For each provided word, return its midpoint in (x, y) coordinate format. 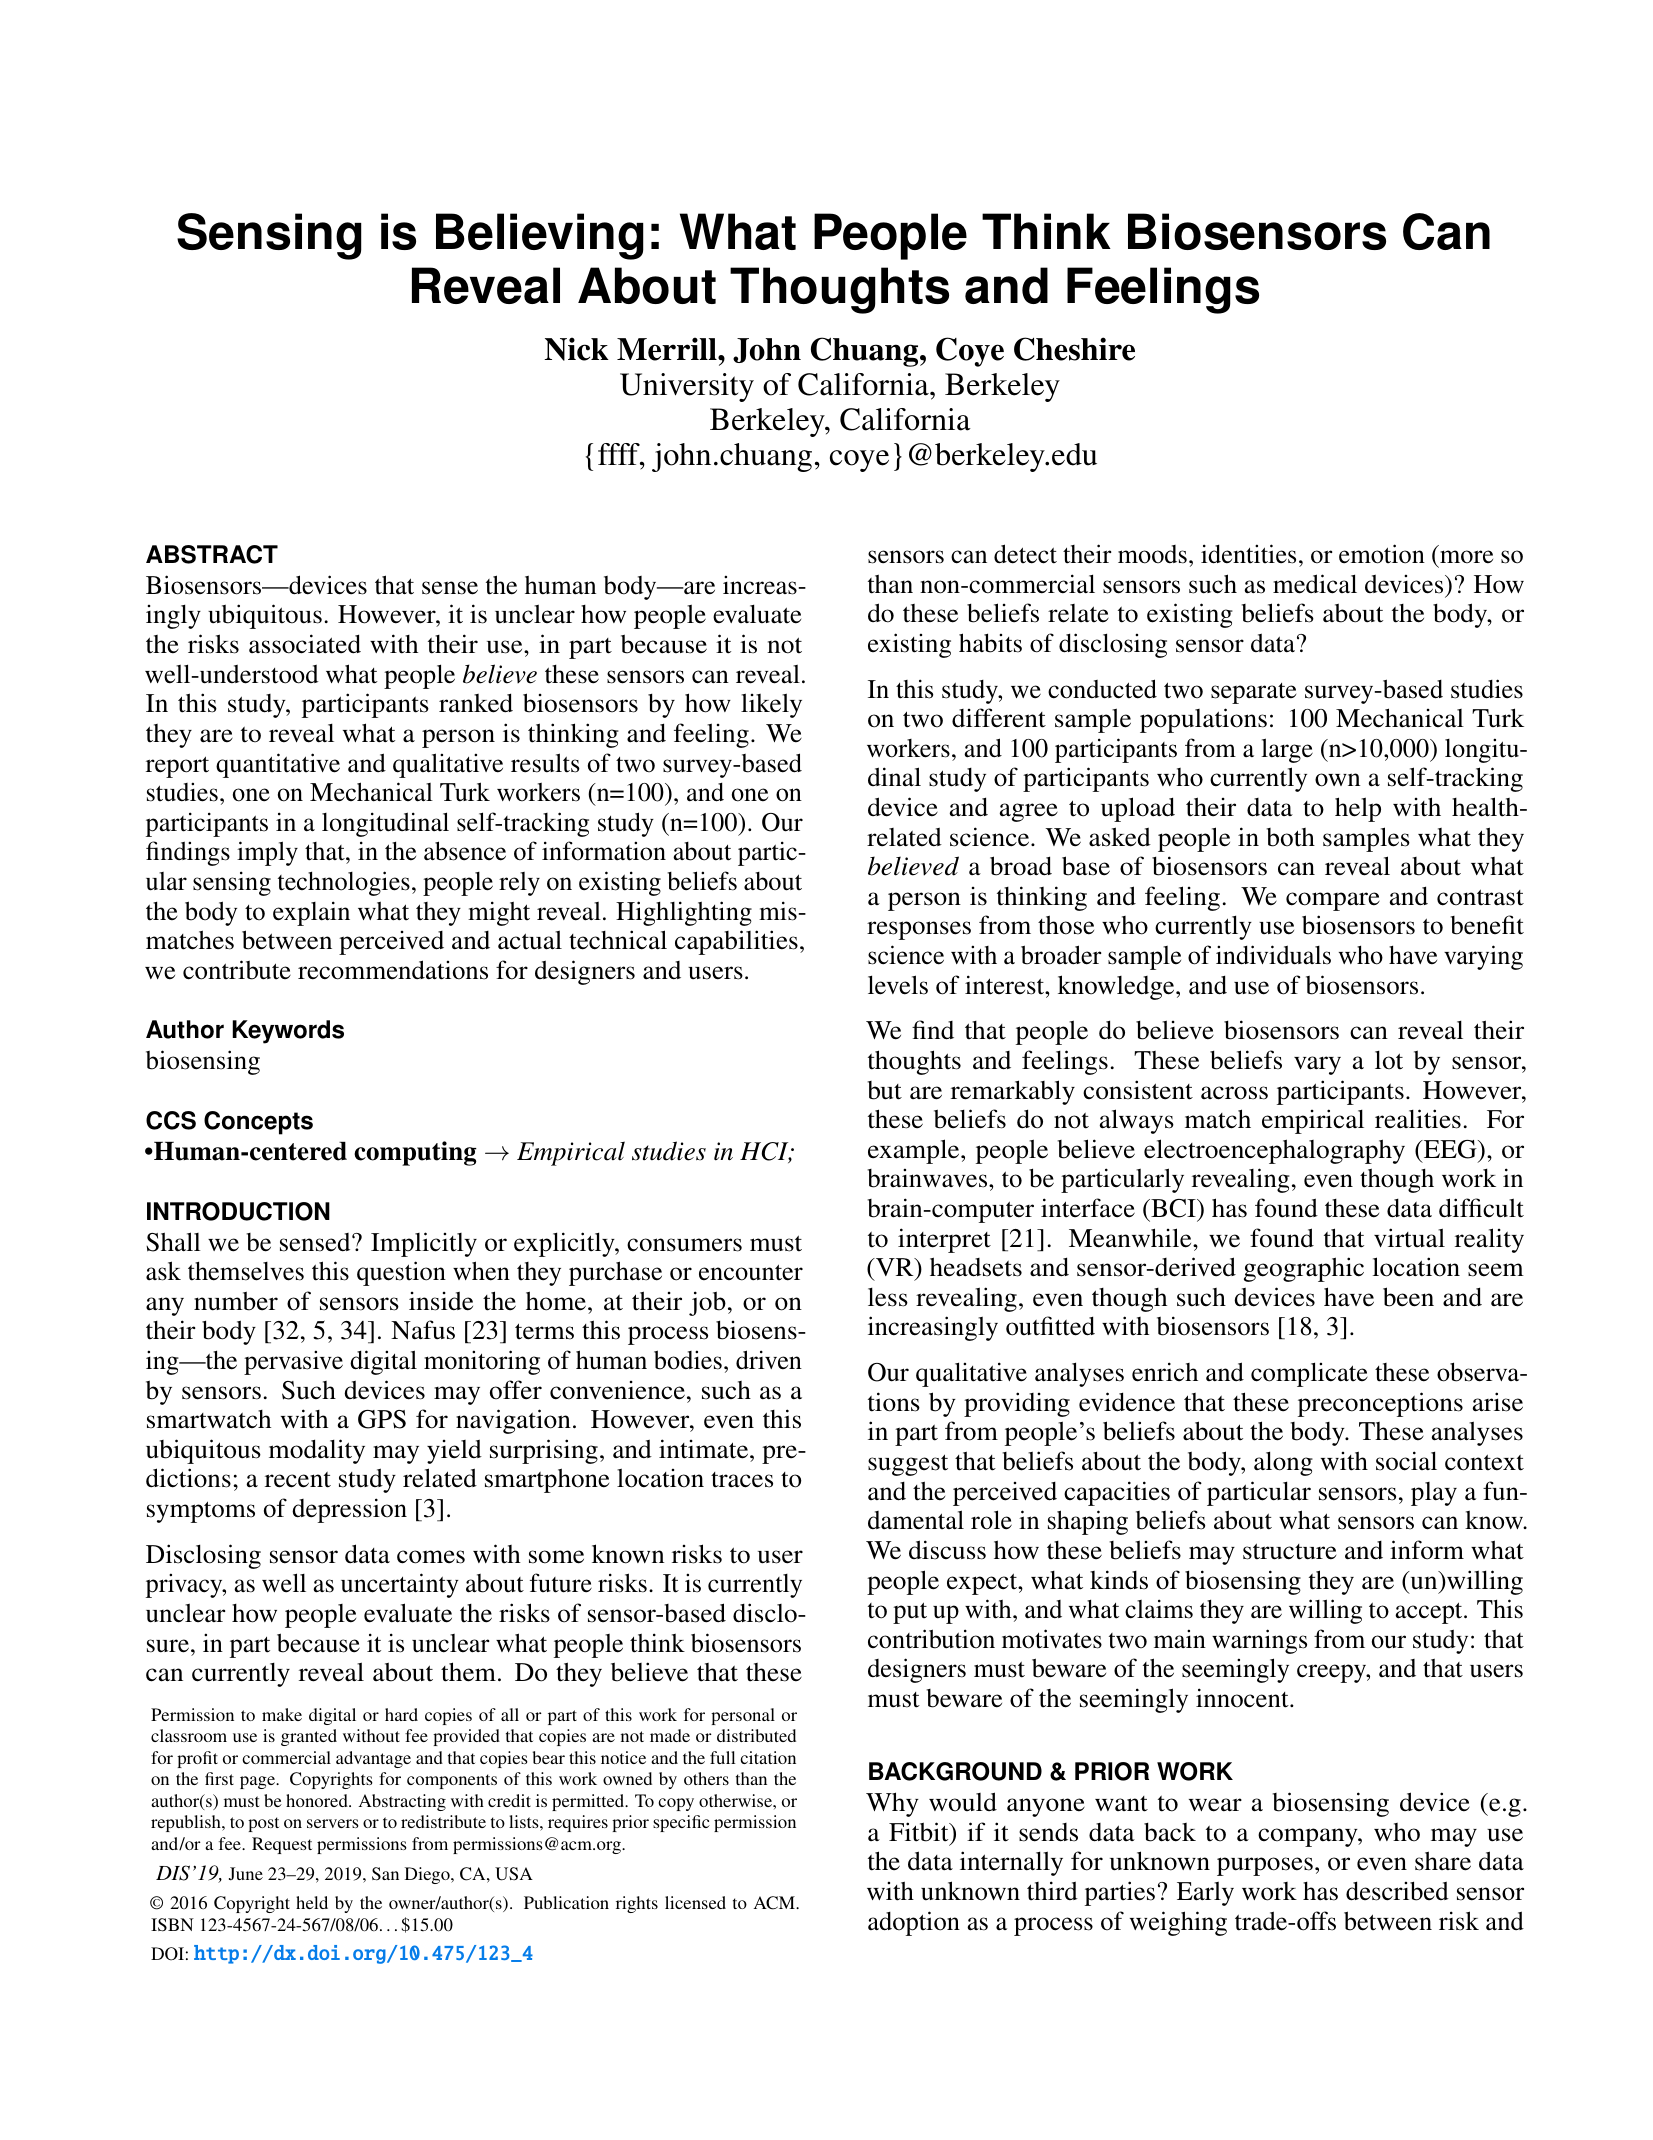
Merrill (668, 349)
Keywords (288, 1032)
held (312, 1902)
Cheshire (1074, 349)
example (915, 1151)
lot (1389, 1060)
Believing (540, 236)
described (1397, 1891)
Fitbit (920, 1832)
